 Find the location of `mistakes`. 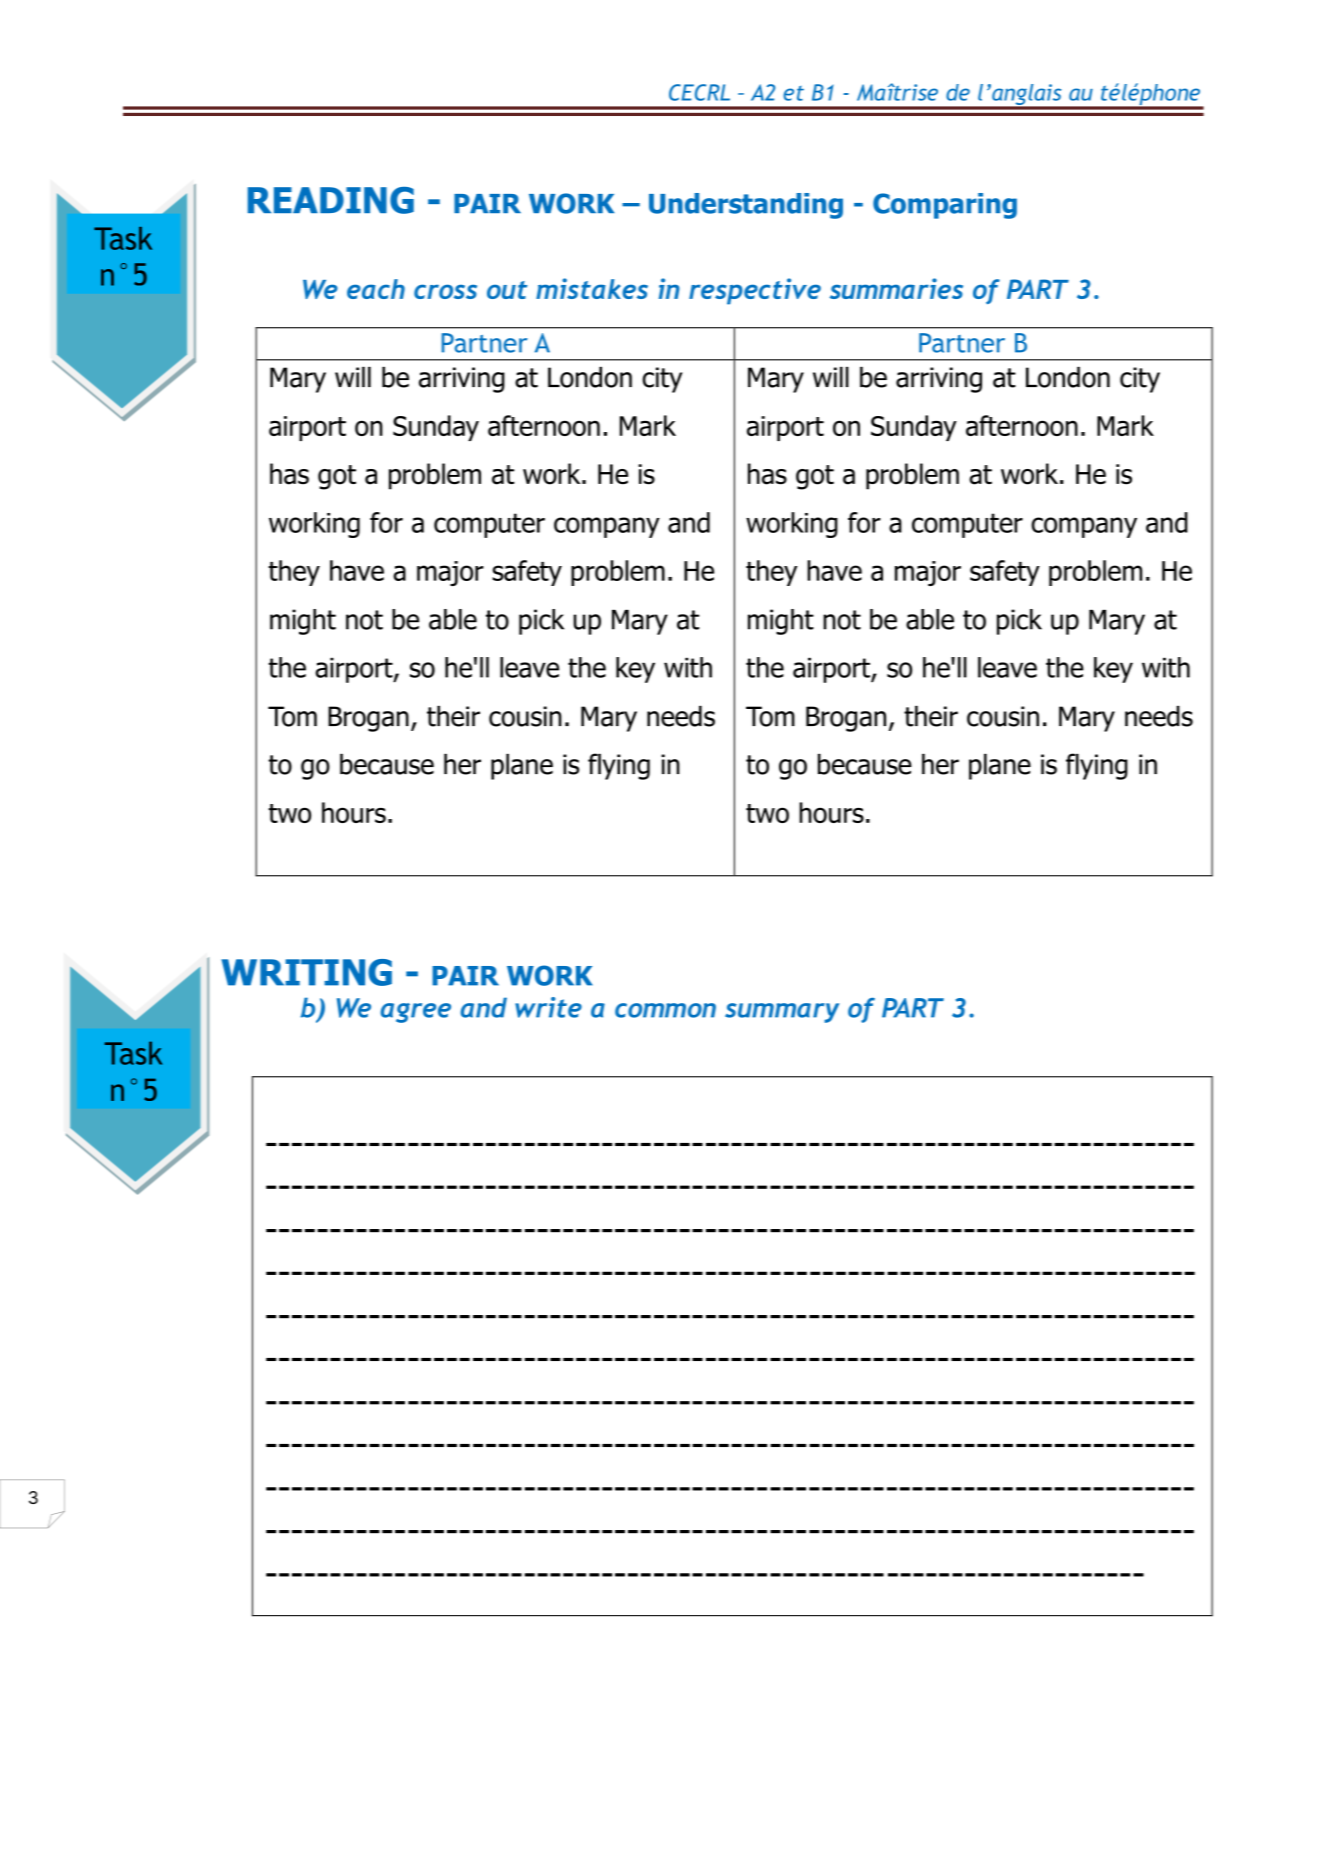

mistakes is located at coordinates (592, 288).
